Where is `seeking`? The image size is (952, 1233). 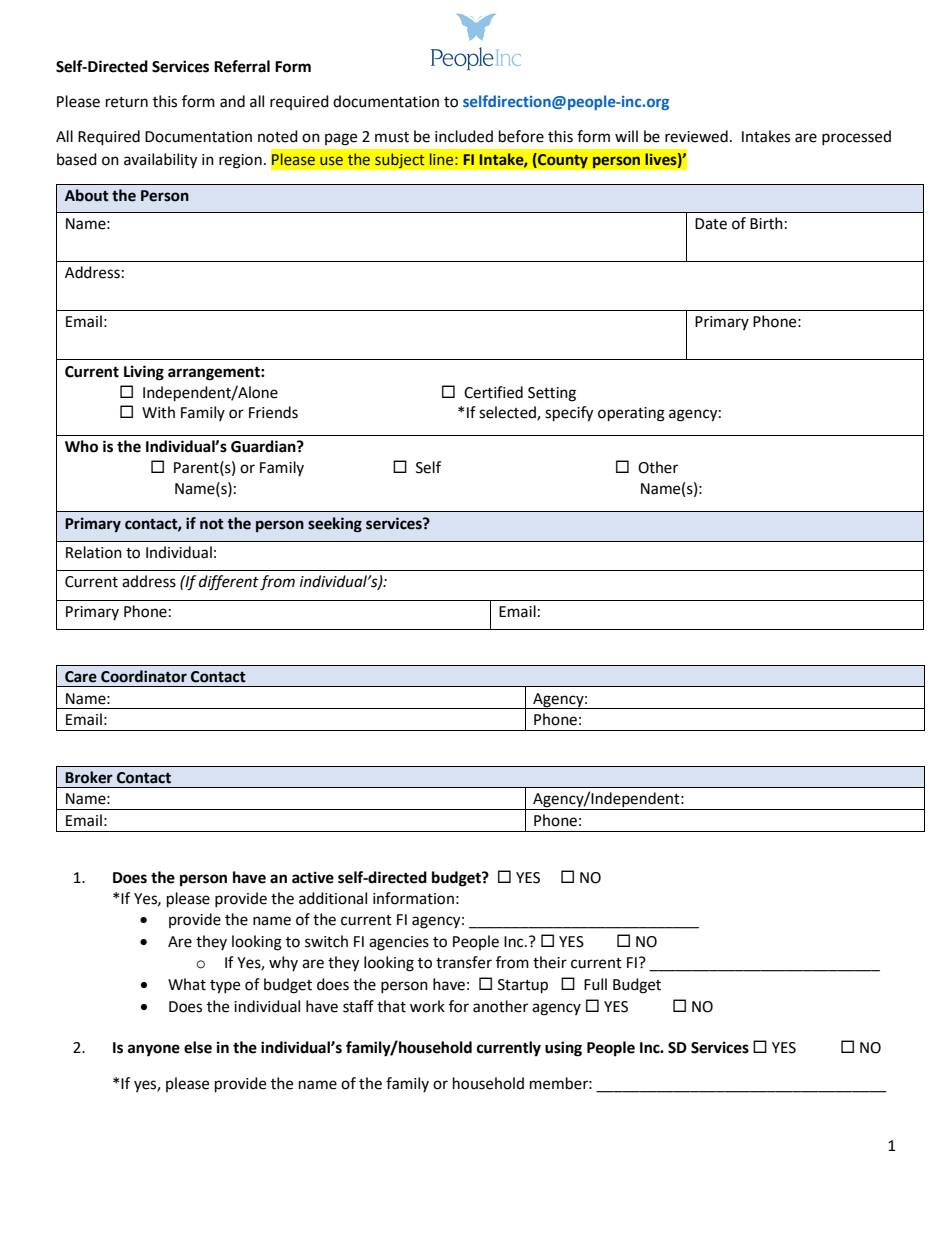 seeking is located at coordinates (335, 525).
